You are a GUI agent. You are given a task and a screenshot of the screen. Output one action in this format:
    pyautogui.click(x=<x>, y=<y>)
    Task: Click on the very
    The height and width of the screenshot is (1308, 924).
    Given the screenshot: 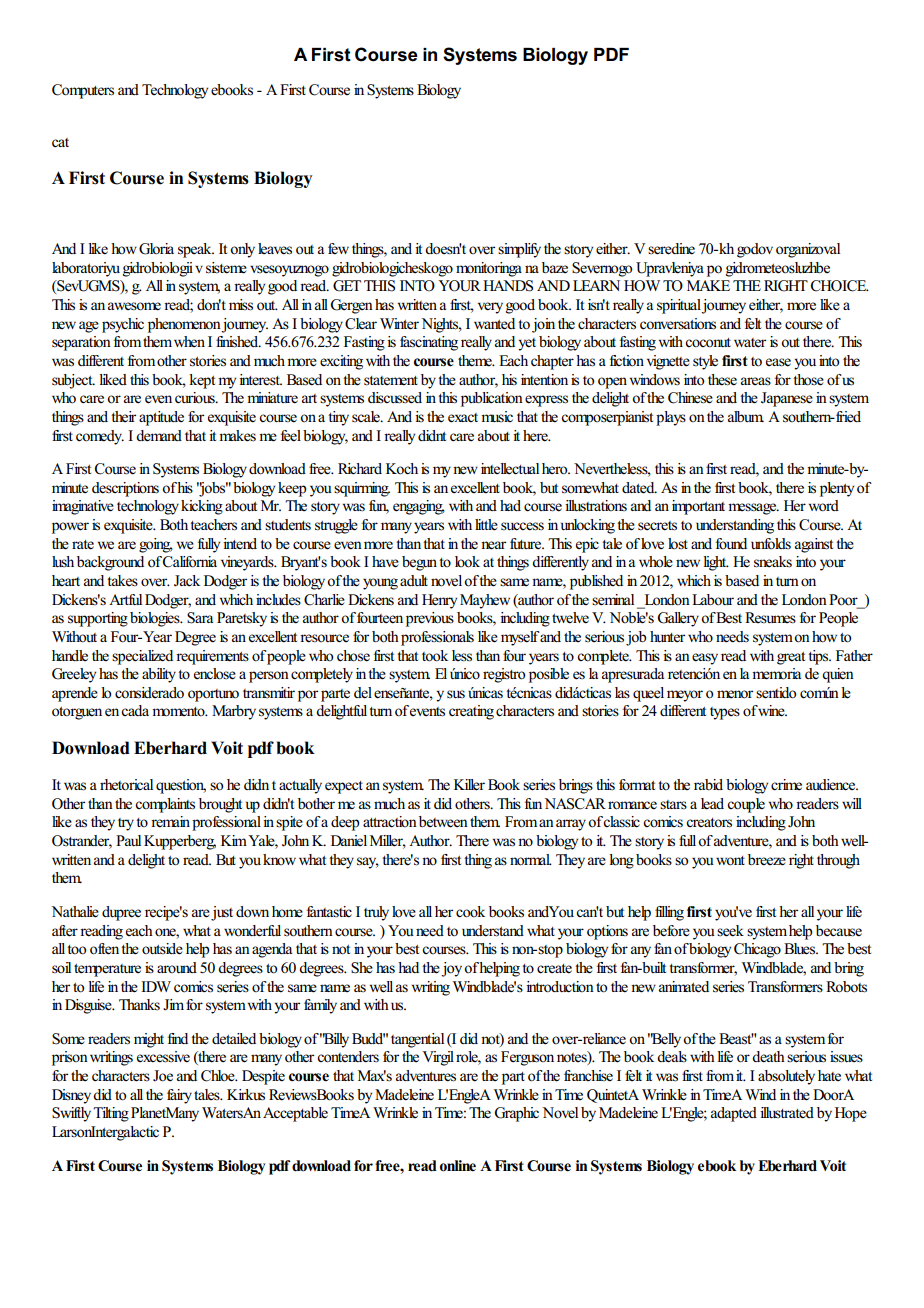 What is the action you would take?
    pyautogui.click(x=490, y=308)
